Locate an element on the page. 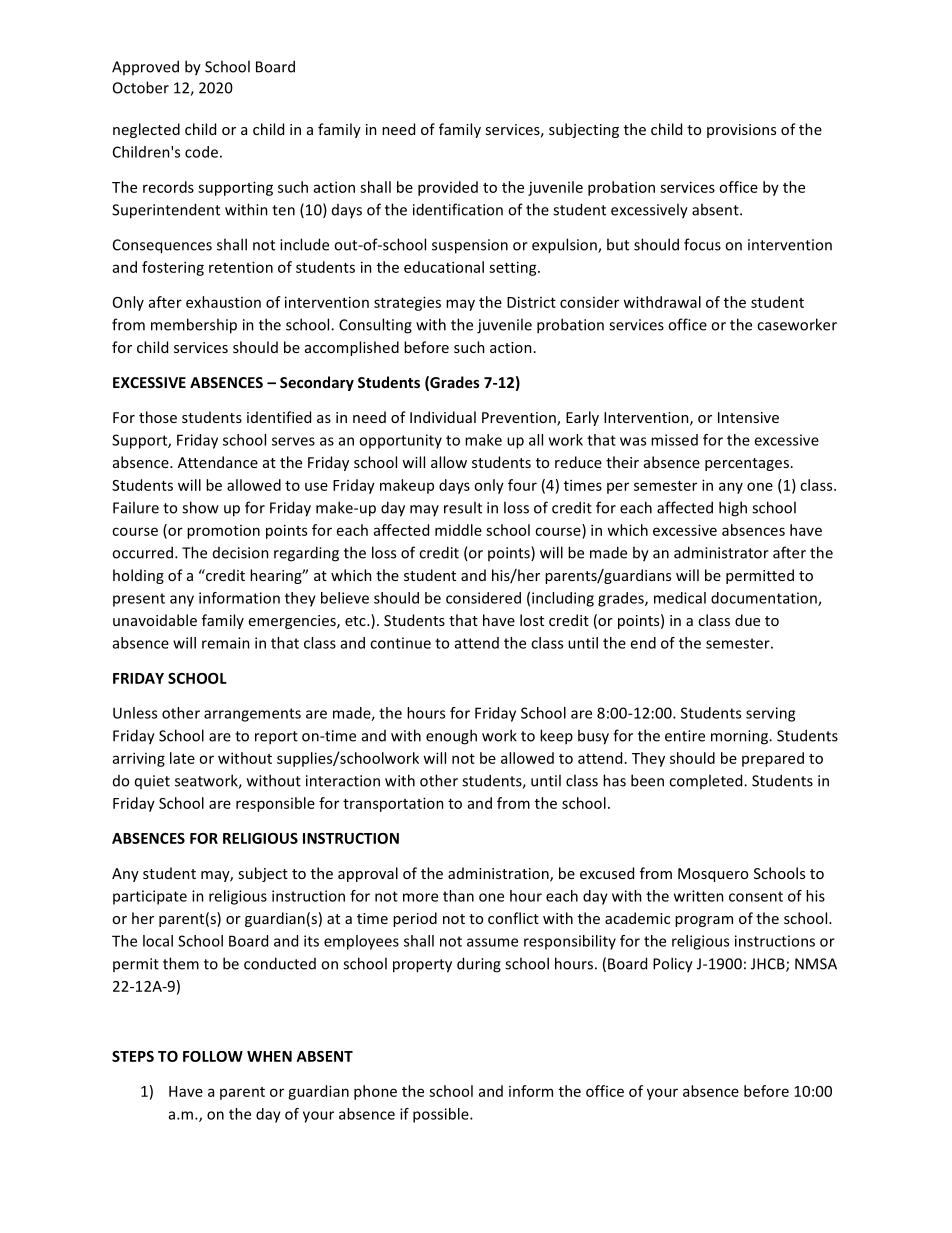  code is located at coordinates (201, 152).
